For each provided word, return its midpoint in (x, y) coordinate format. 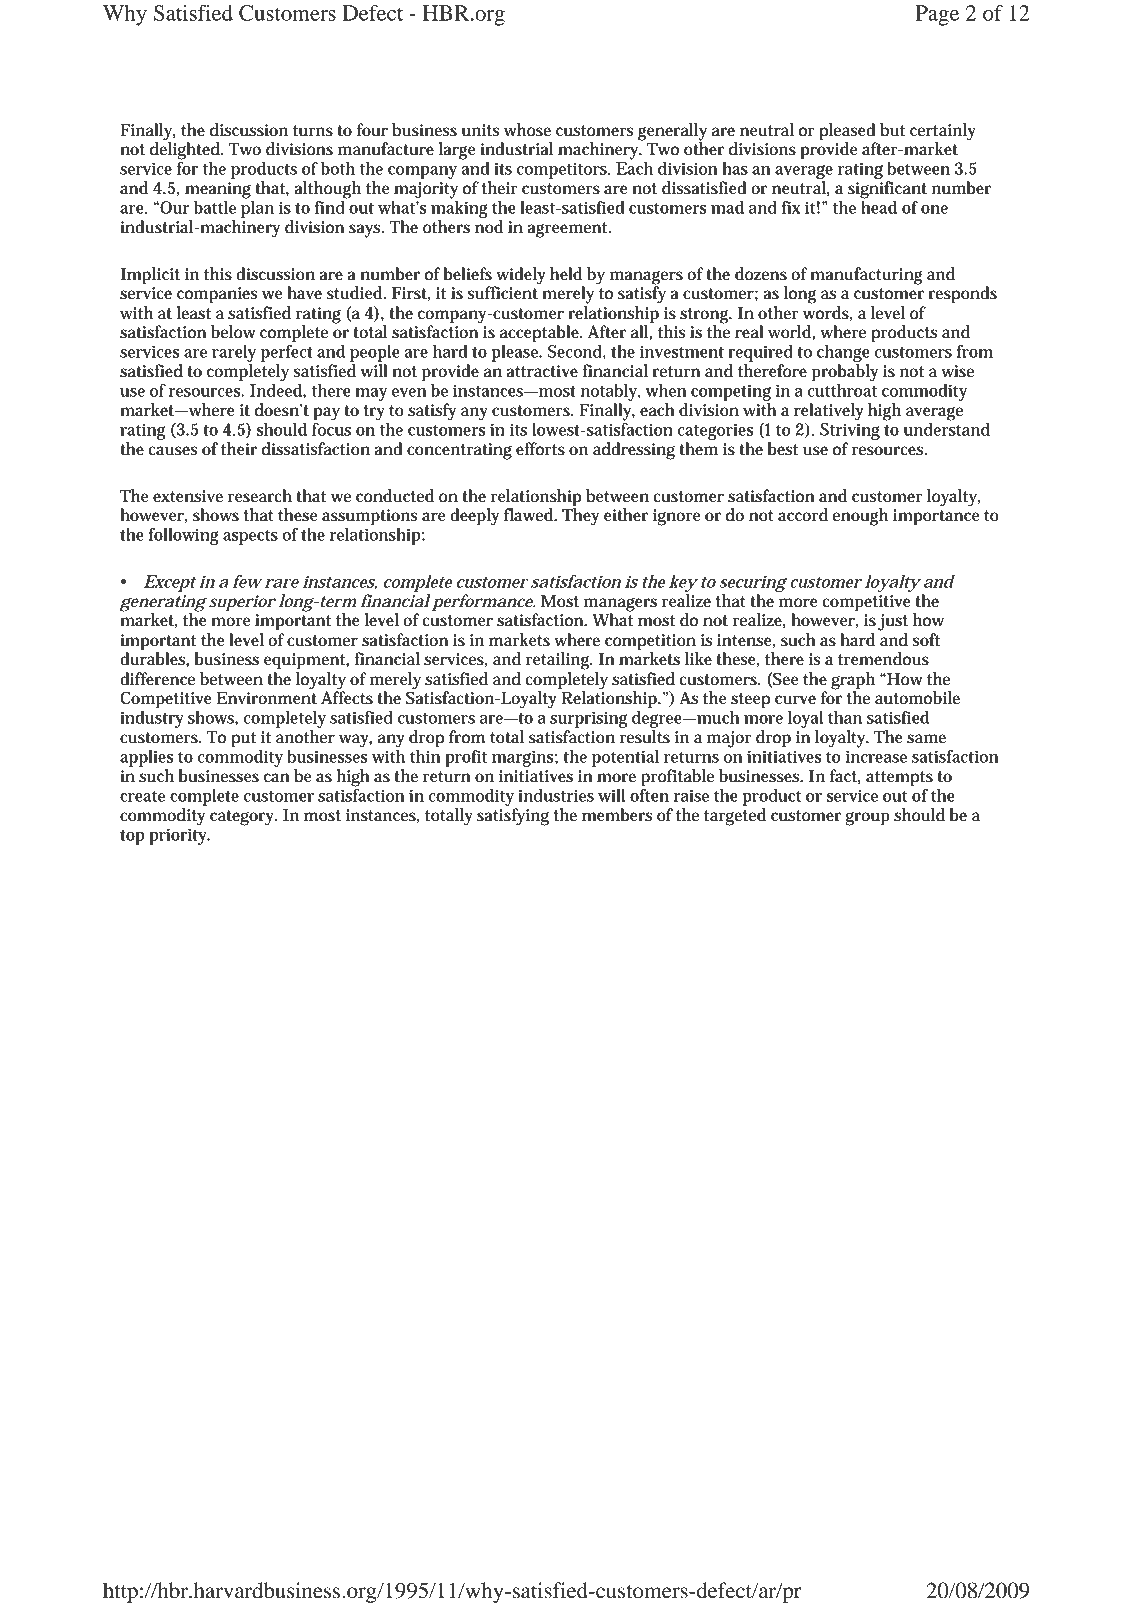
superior (242, 603)
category (243, 818)
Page (937, 15)
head (879, 206)
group (867, 819)
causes (173, 451)
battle (215, 207)
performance (482, 603)
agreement (568, 230)
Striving (850, 431)
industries (556, 795)
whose (527, 130)
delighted (185, 150)
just (893, 622)
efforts (540, 449)
